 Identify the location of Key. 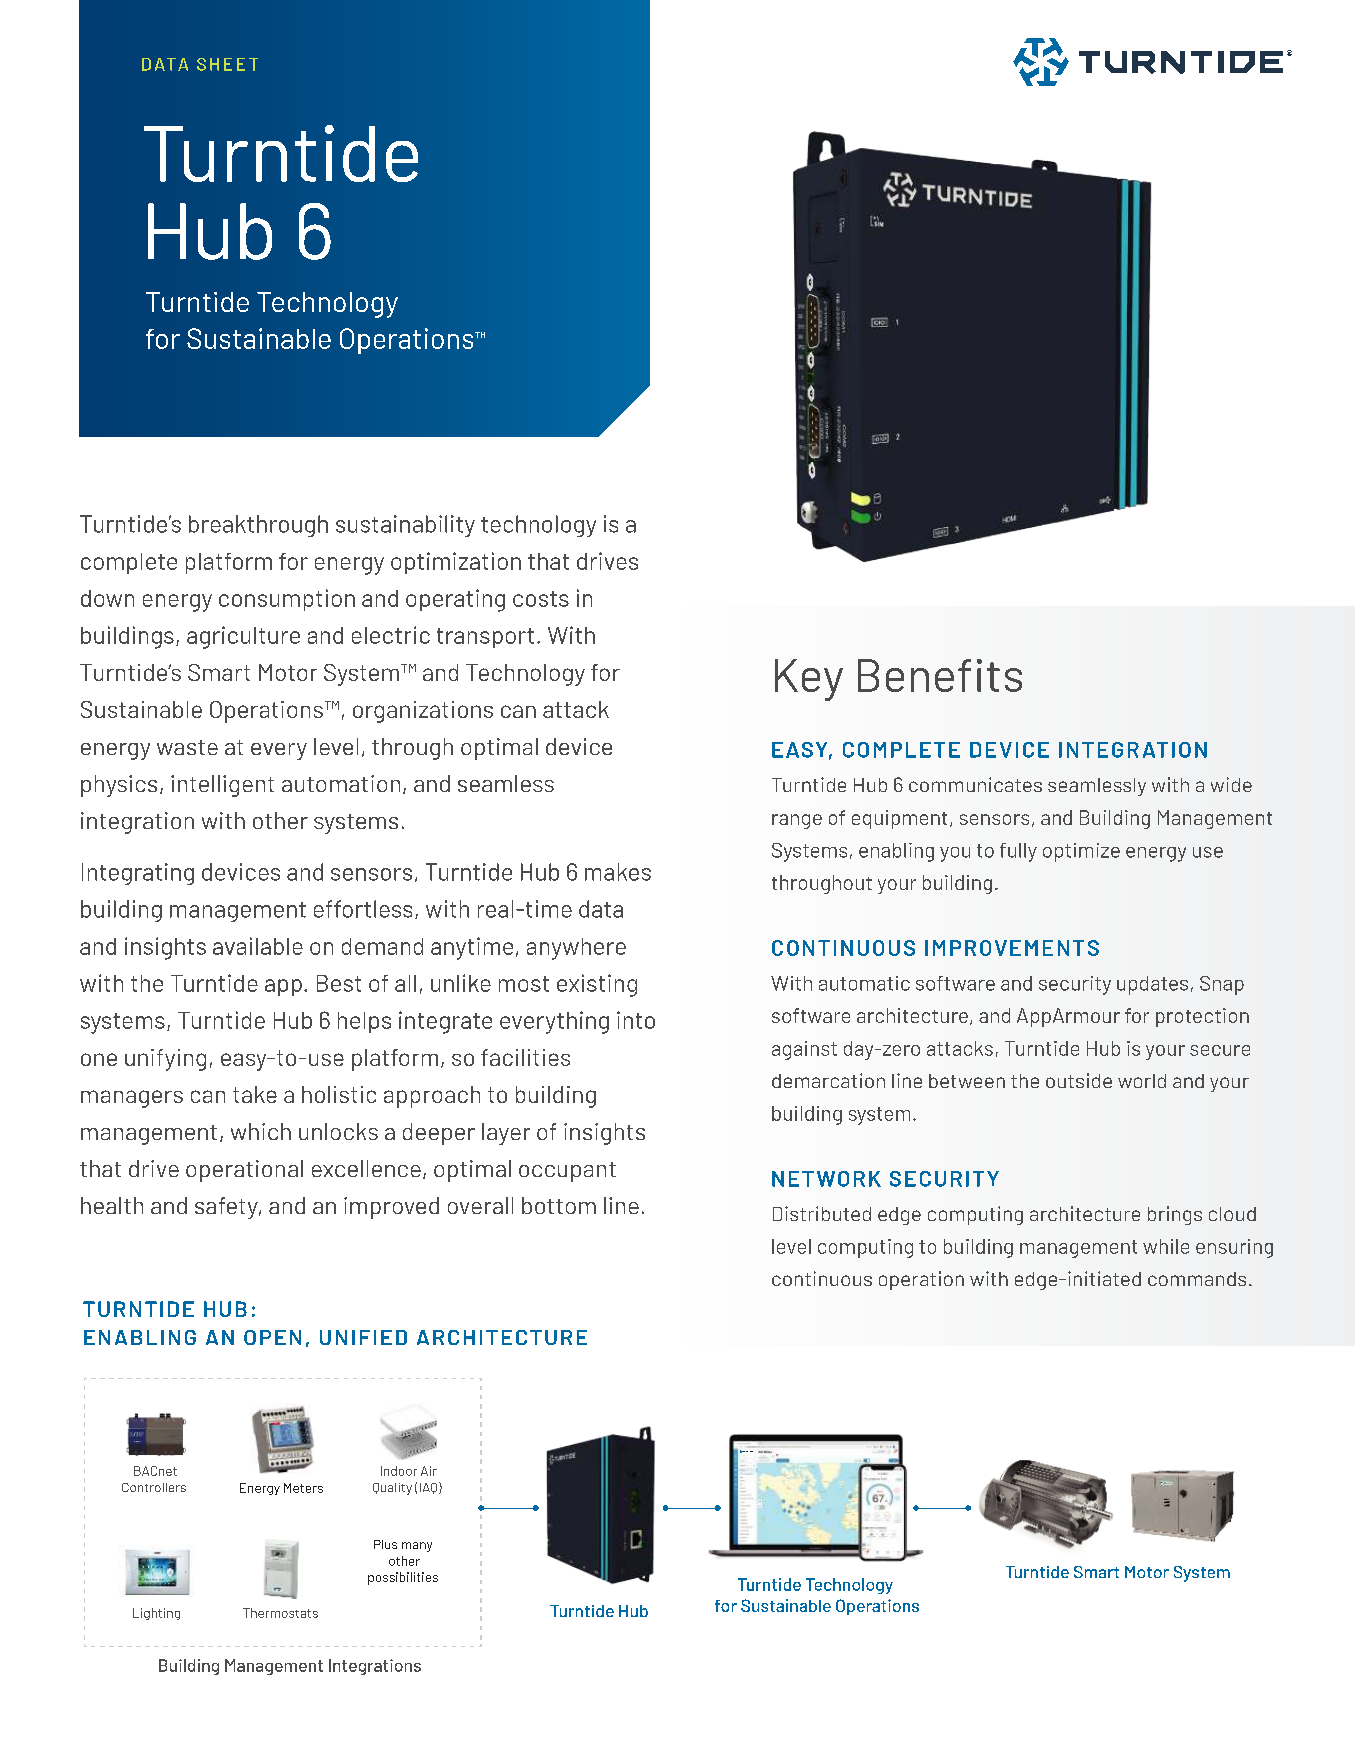
(809, 680).
